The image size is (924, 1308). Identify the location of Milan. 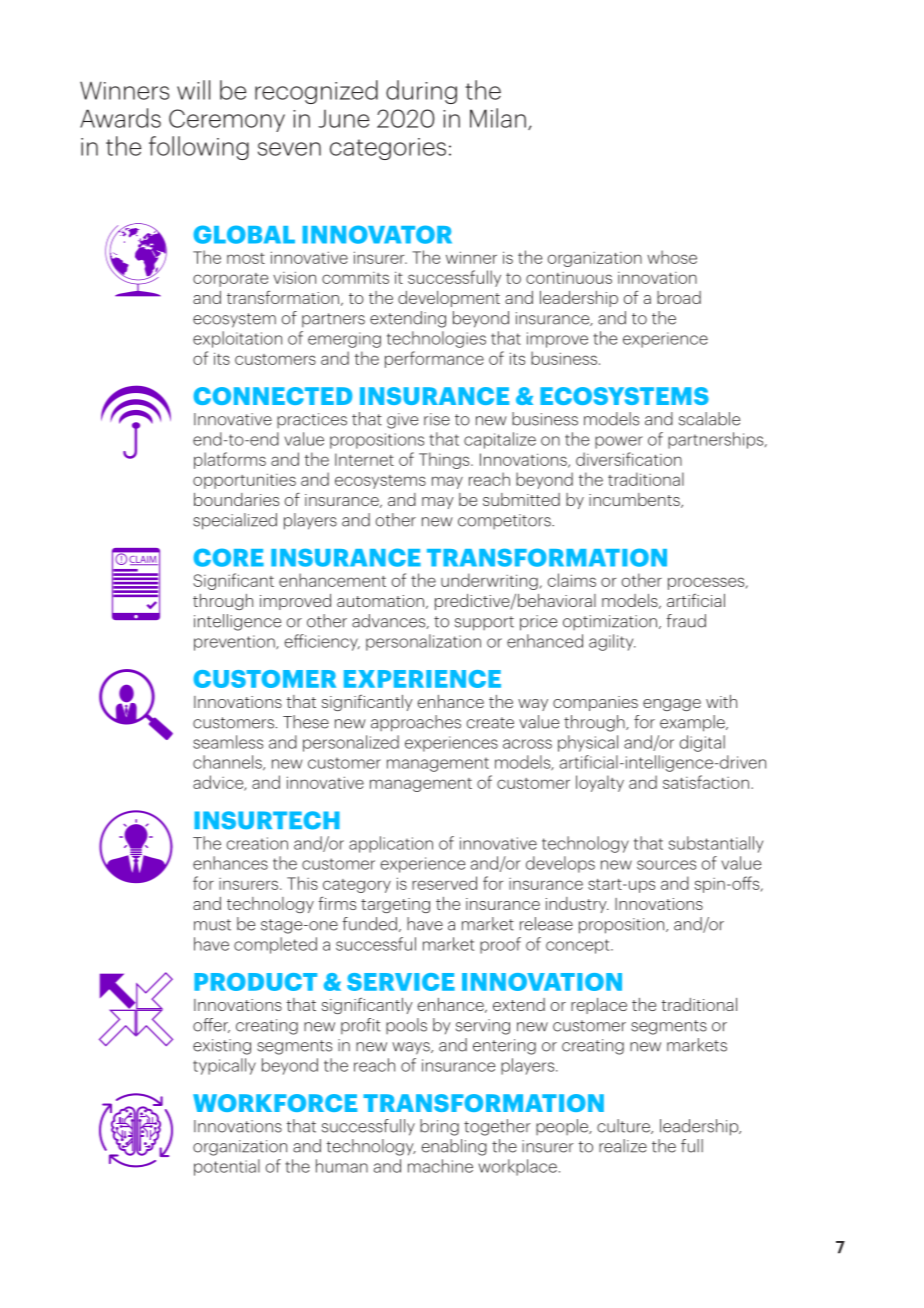
(498, 118).
